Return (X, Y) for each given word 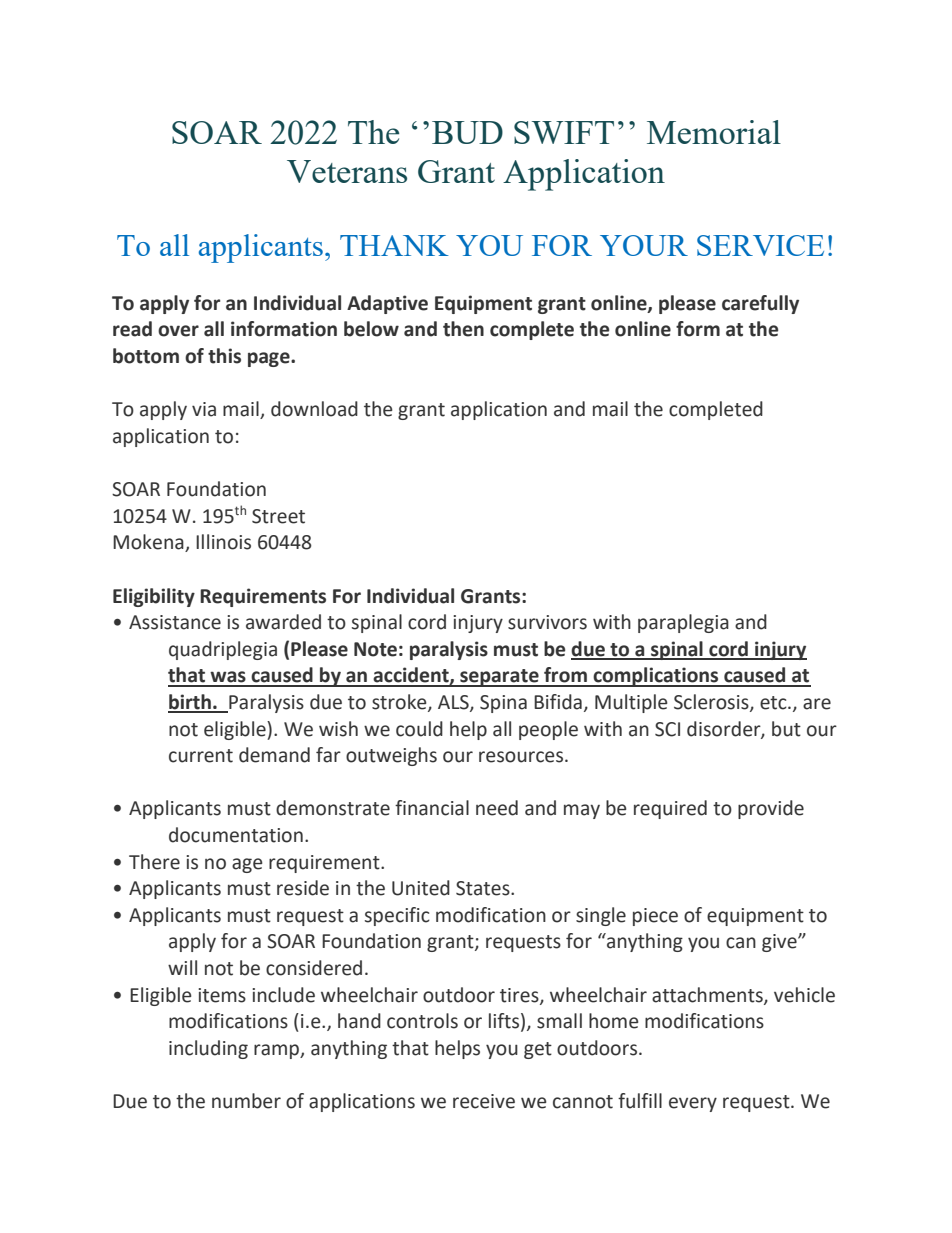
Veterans (347, 171)
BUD (467, 132)
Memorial (714, 132)
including (208, 1049)
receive (484, 1101)
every (693, 1104)
